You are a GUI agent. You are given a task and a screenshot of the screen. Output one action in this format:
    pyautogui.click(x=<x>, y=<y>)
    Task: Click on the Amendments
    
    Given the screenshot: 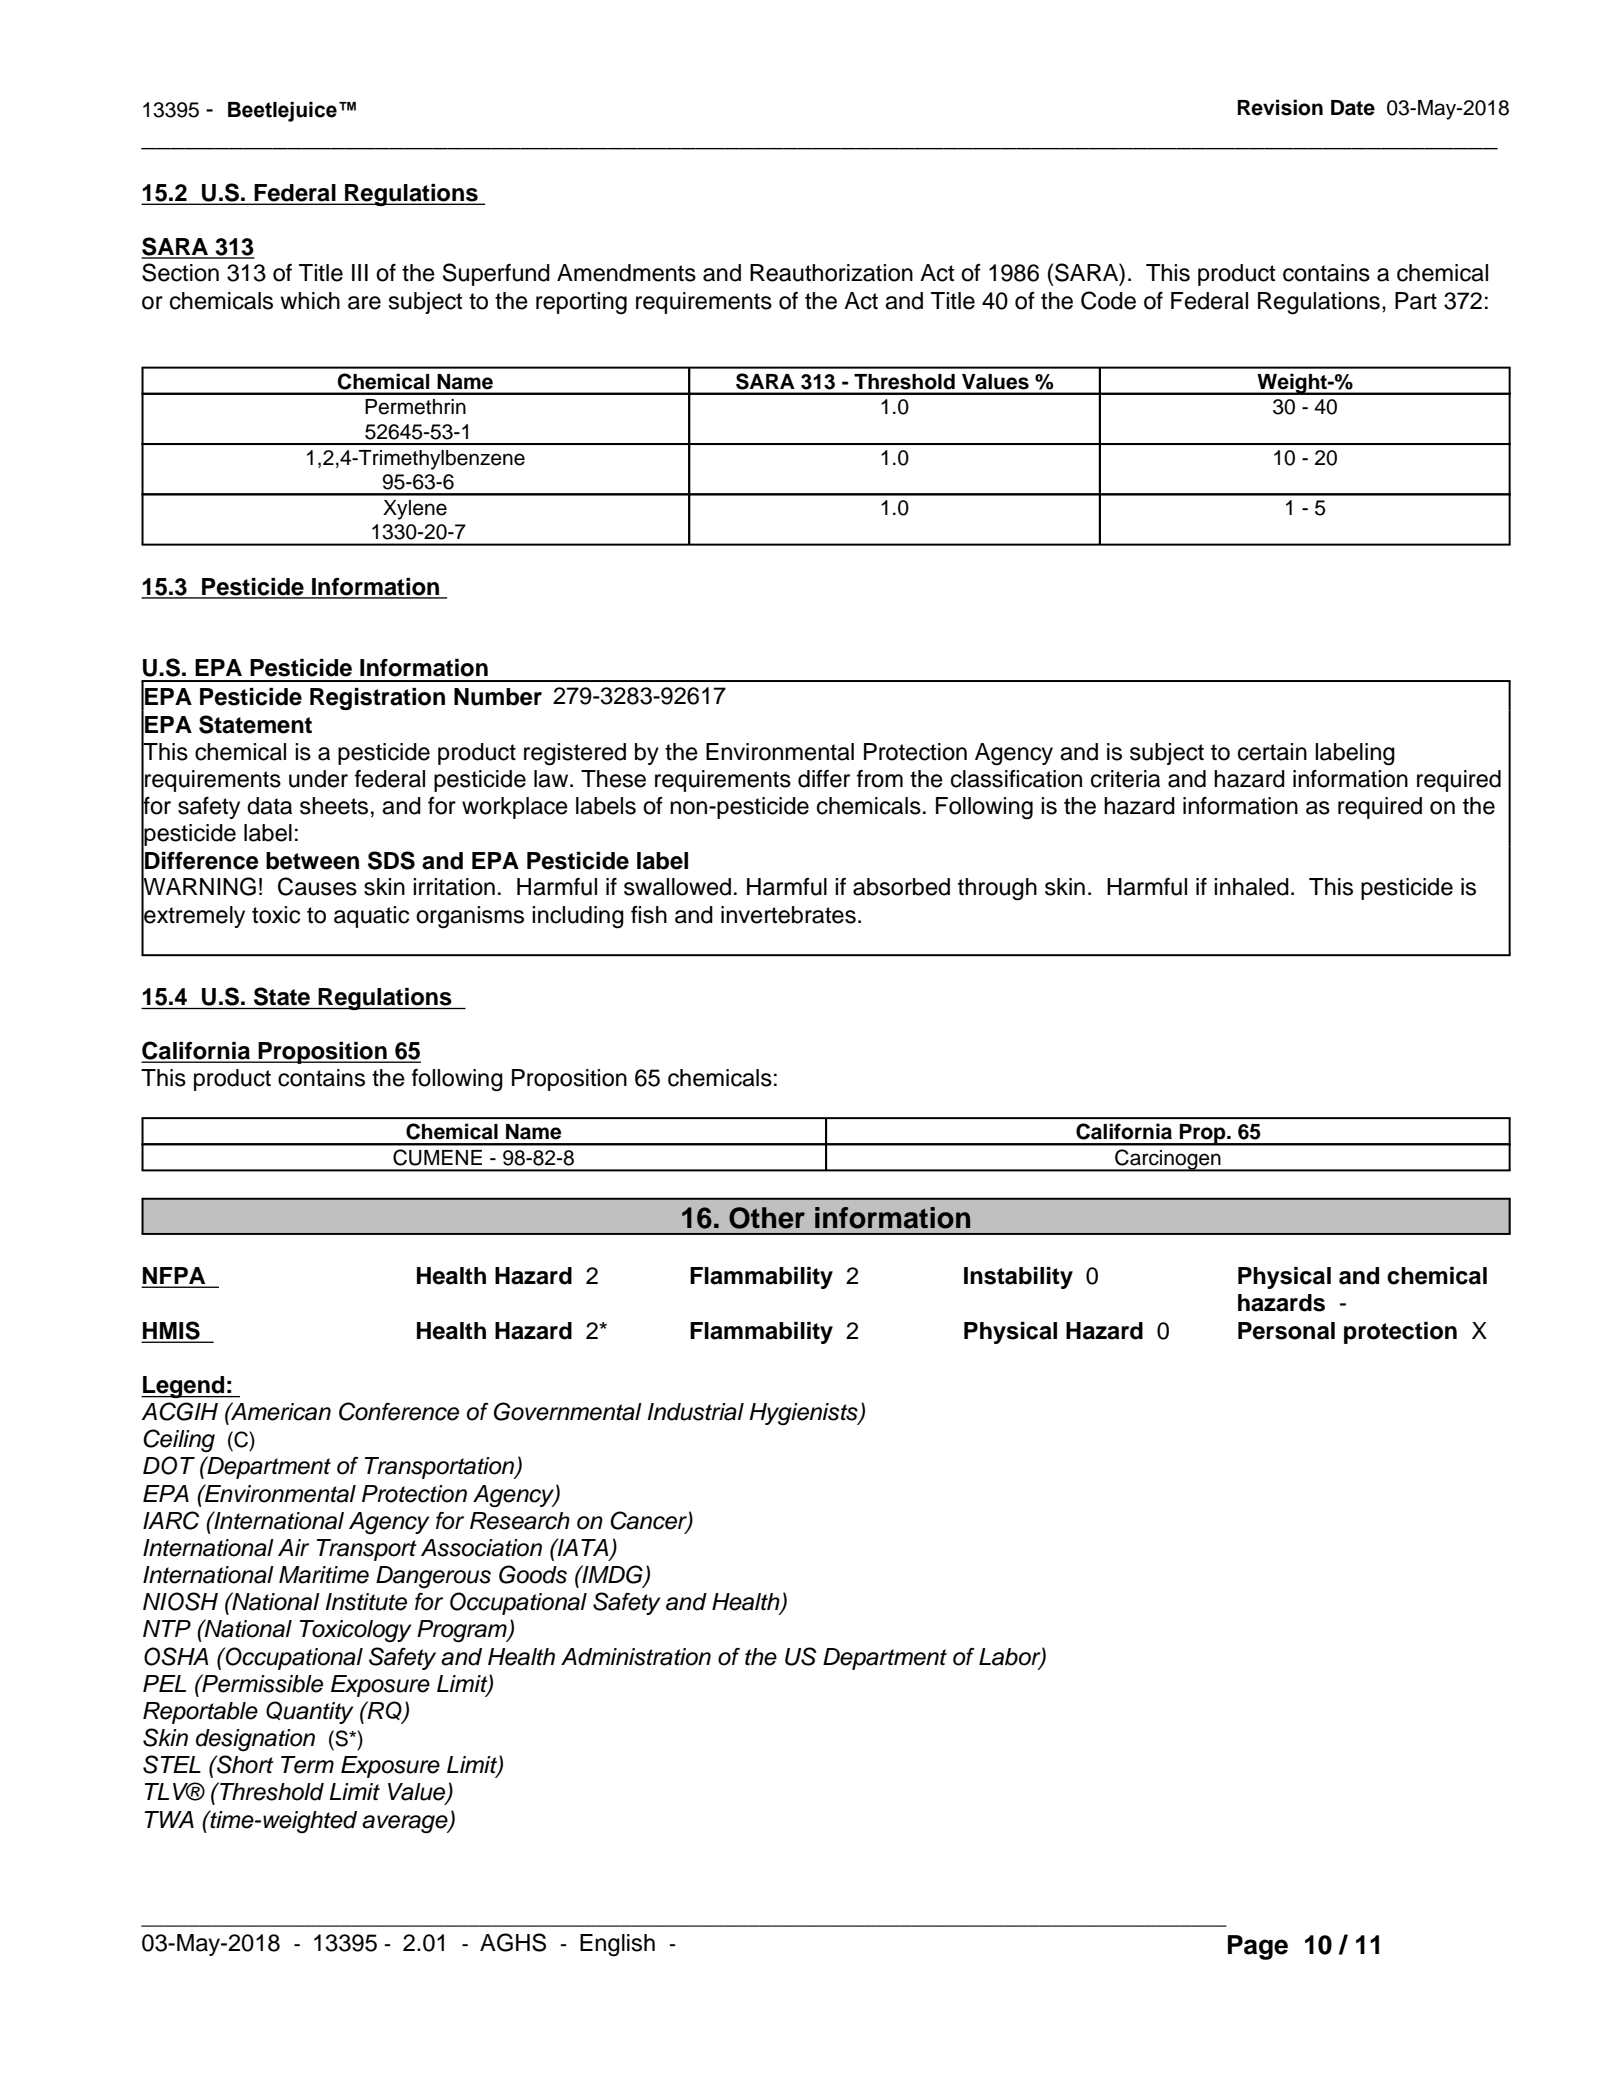 What is the action you would take?
    pyautogui.click(x=626, y=273)
